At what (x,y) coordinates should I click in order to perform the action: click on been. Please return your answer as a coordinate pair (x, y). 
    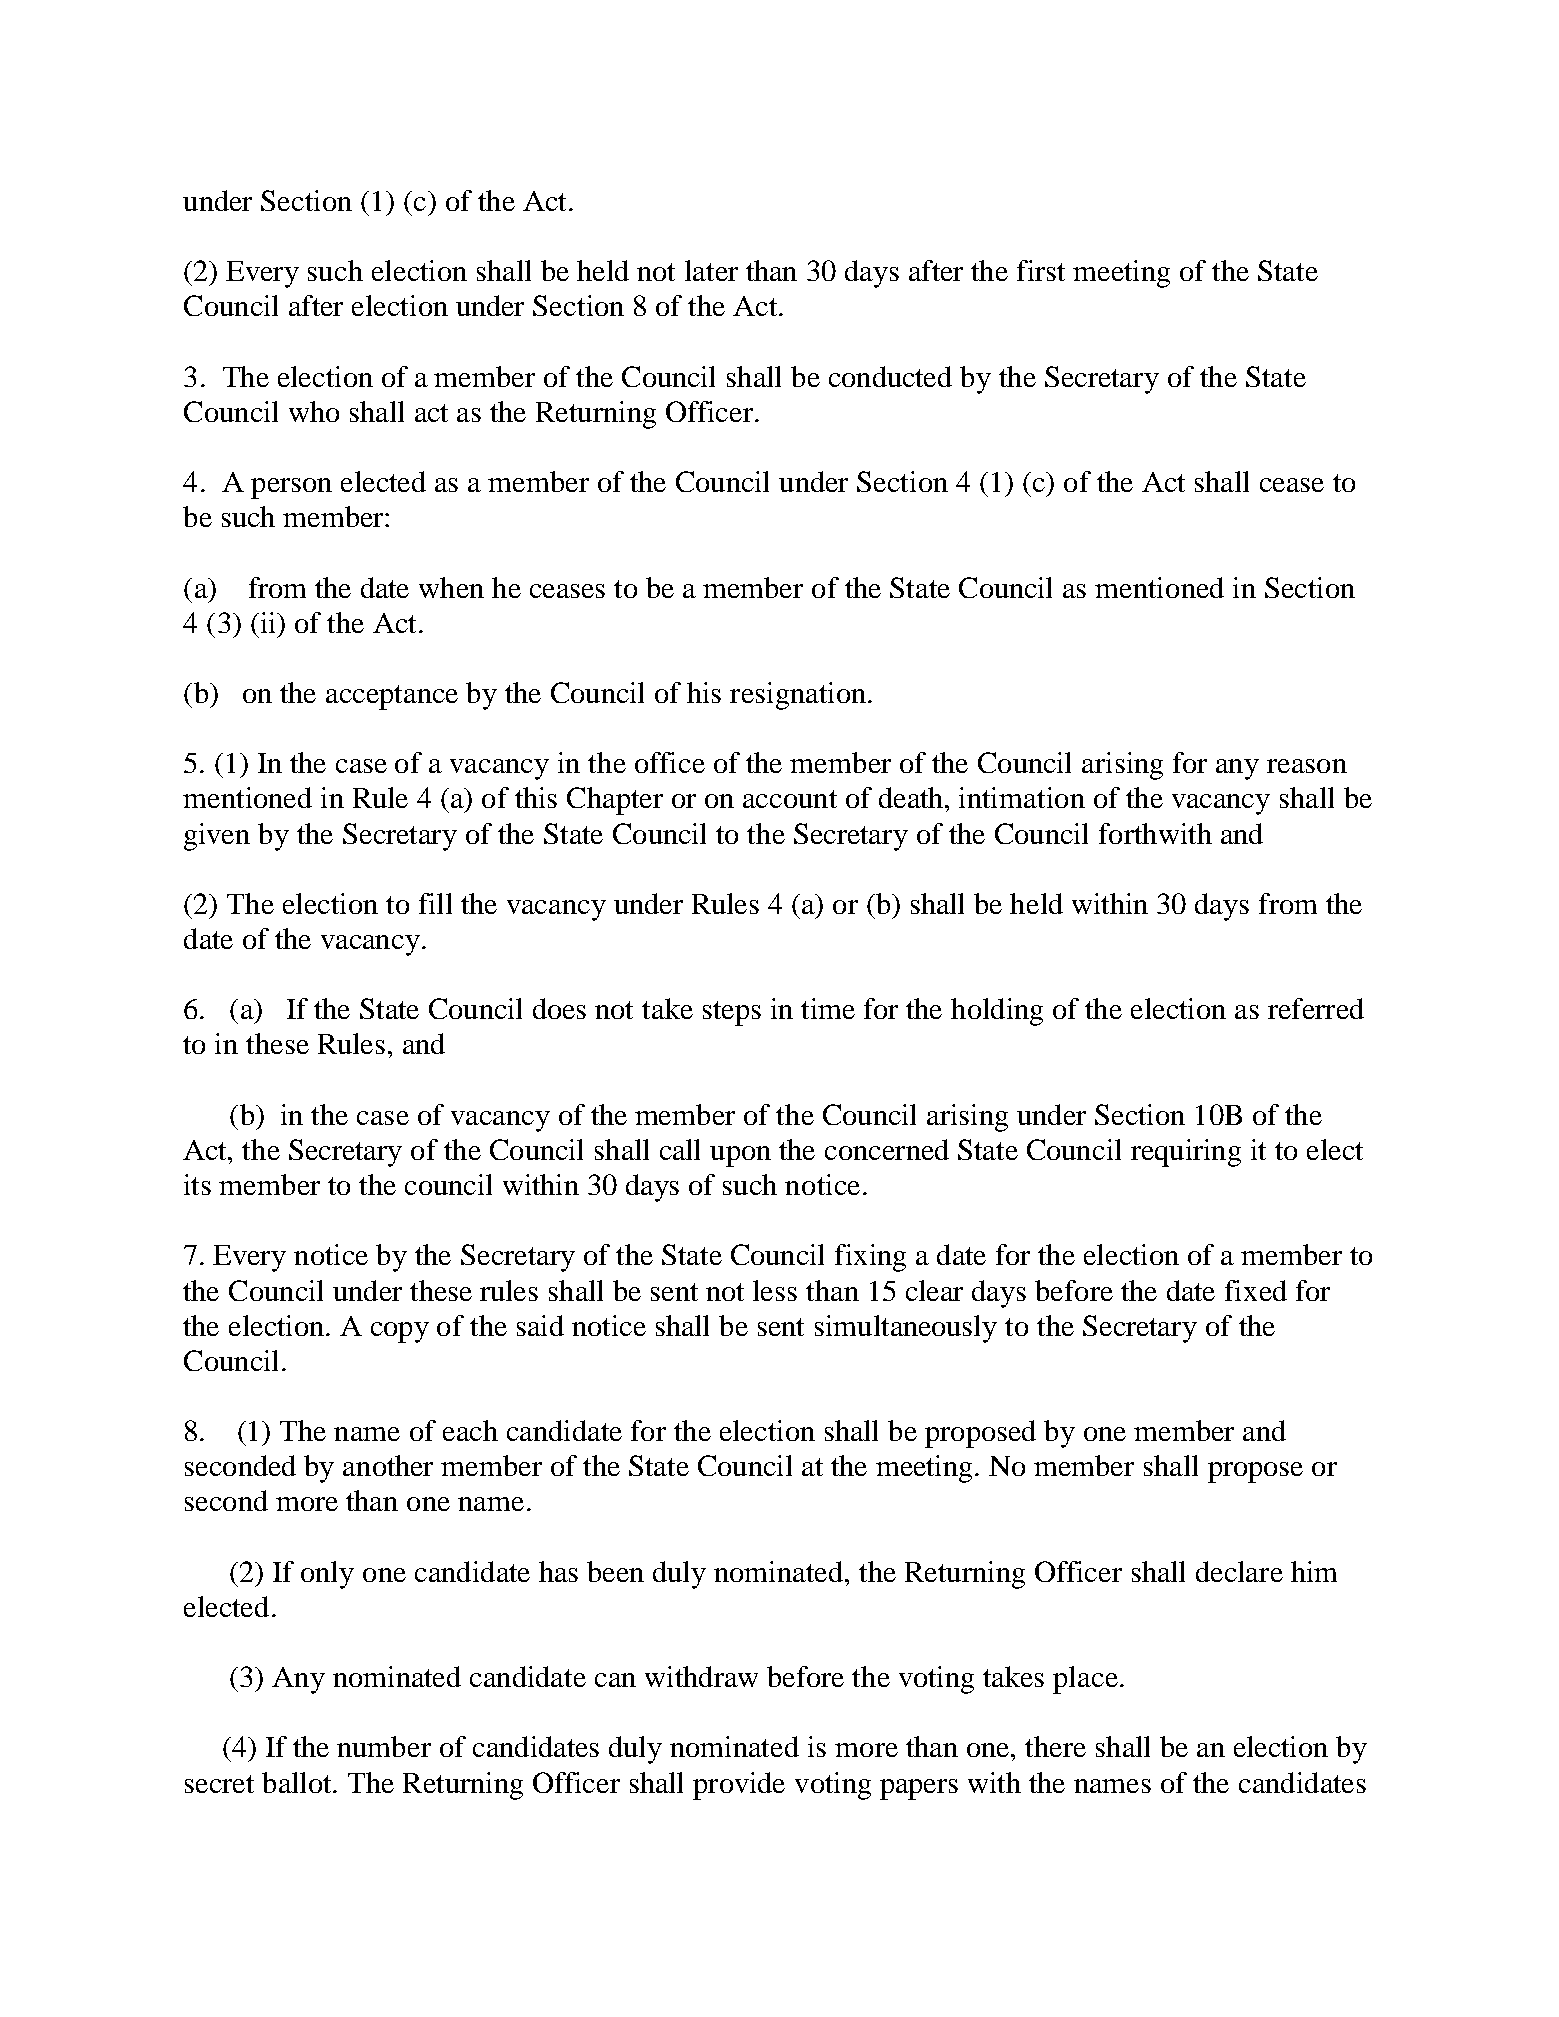
    Looking at the image, I should click on (615, 1571).
